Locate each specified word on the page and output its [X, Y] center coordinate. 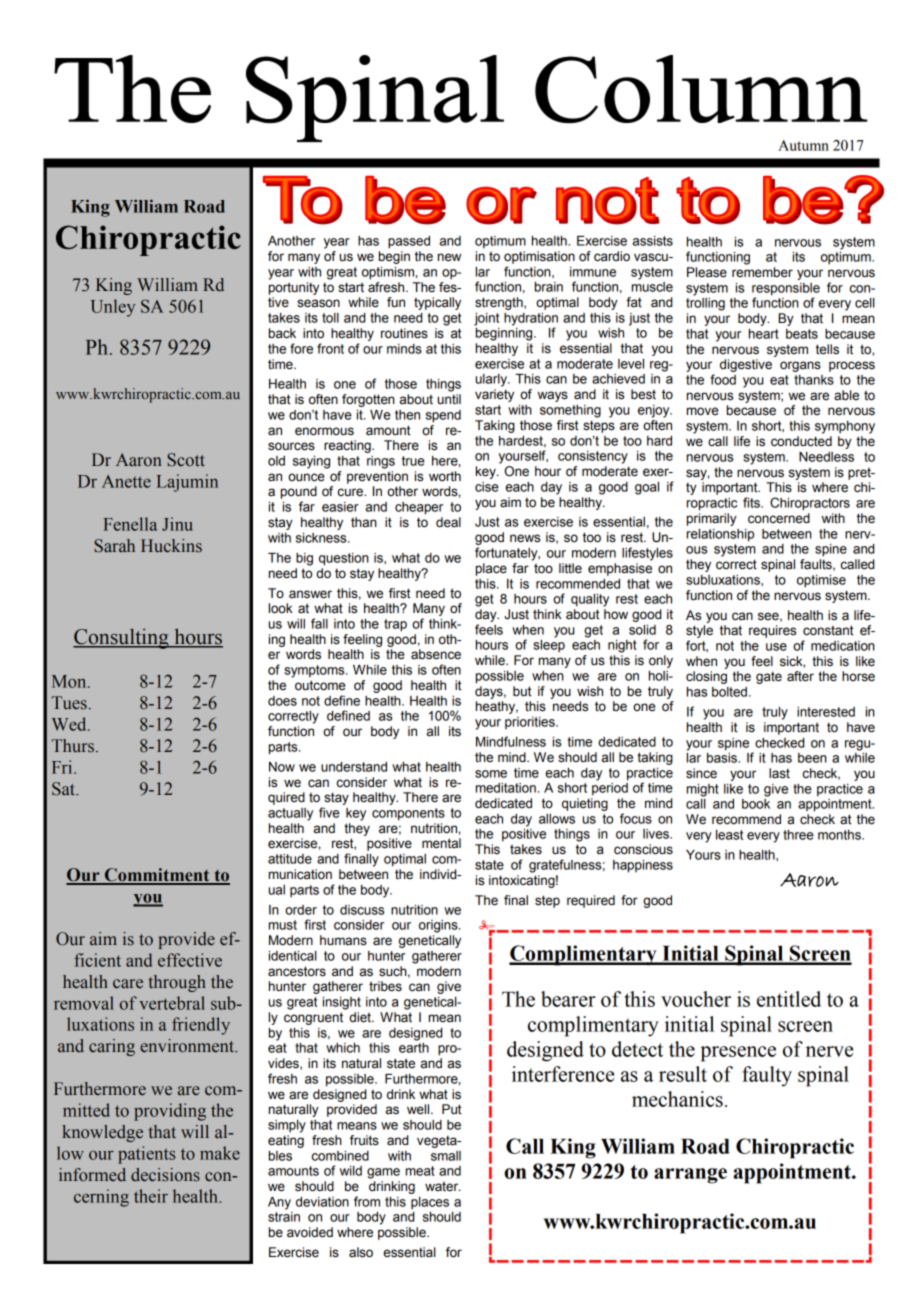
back [282, 333]
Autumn [803, 145]
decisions [165, 1175]
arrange [690, 1176]
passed [409, 242]
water [443, 1186]
